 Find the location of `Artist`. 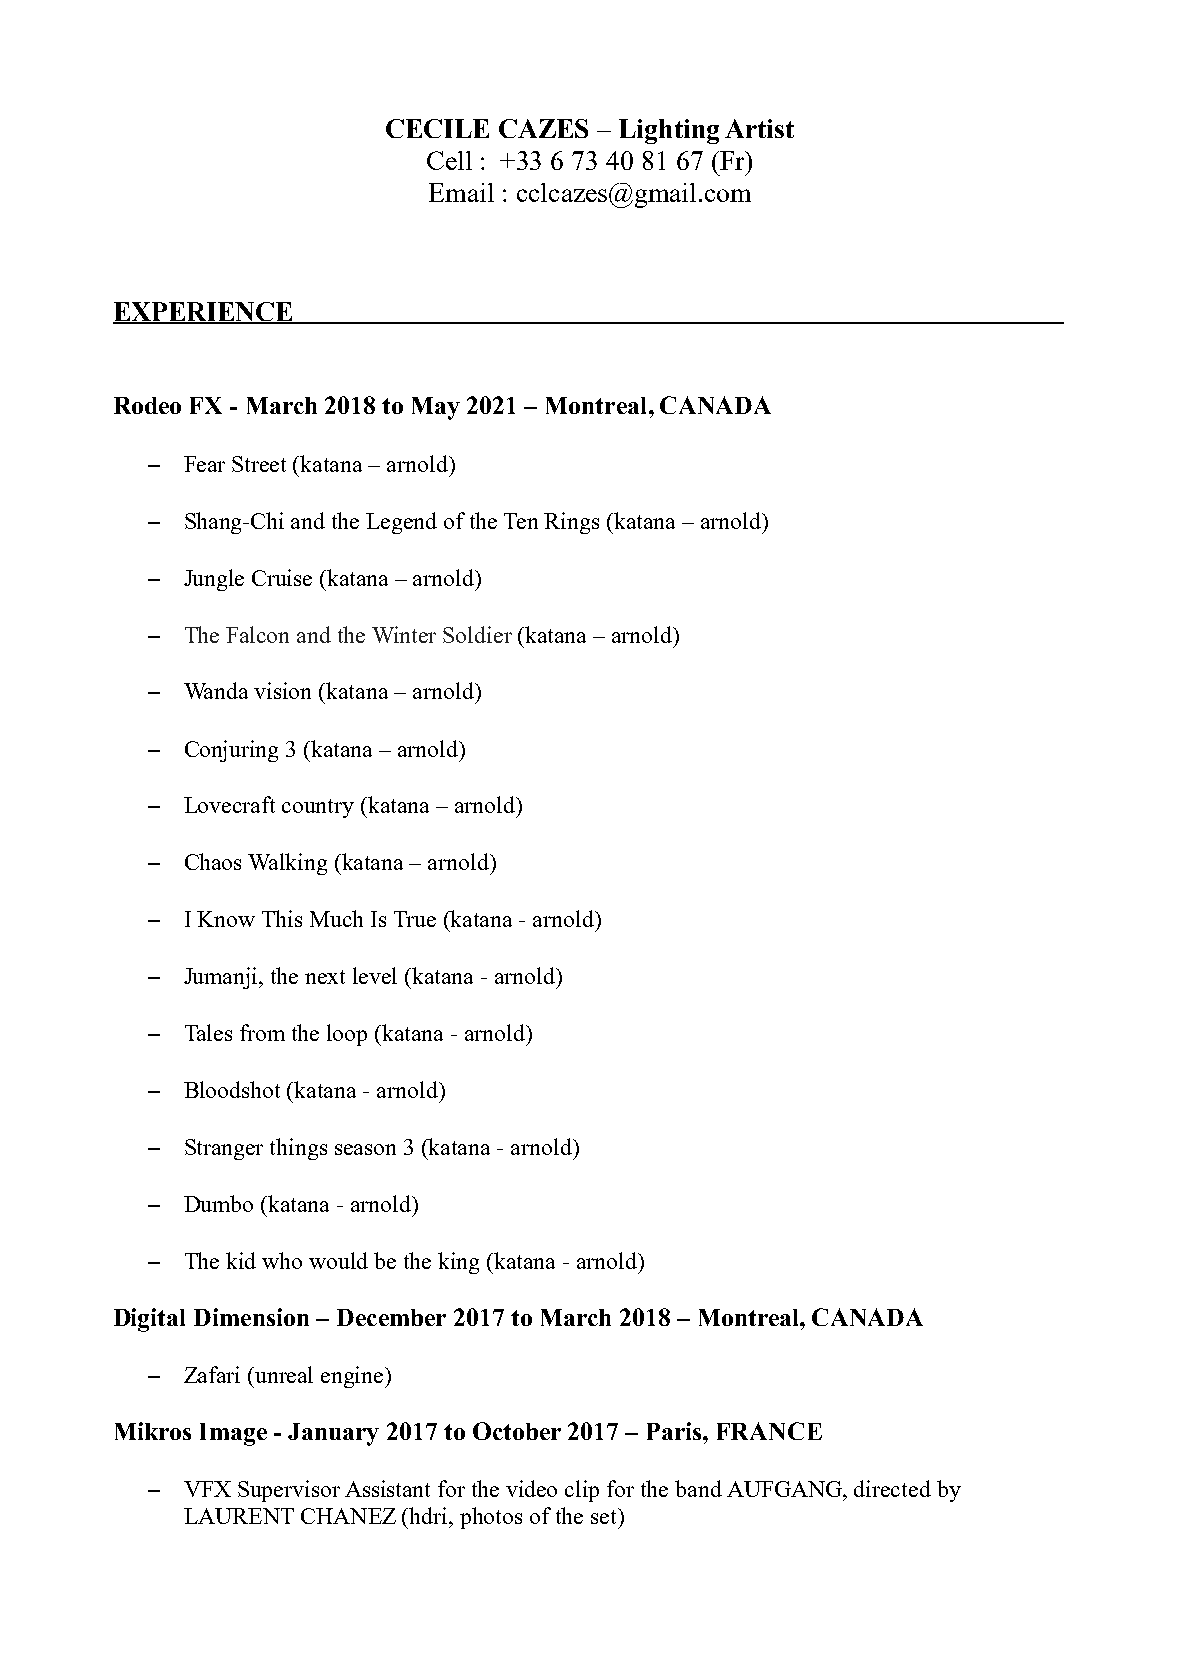

Artist is located at coordinates (759, 128).
